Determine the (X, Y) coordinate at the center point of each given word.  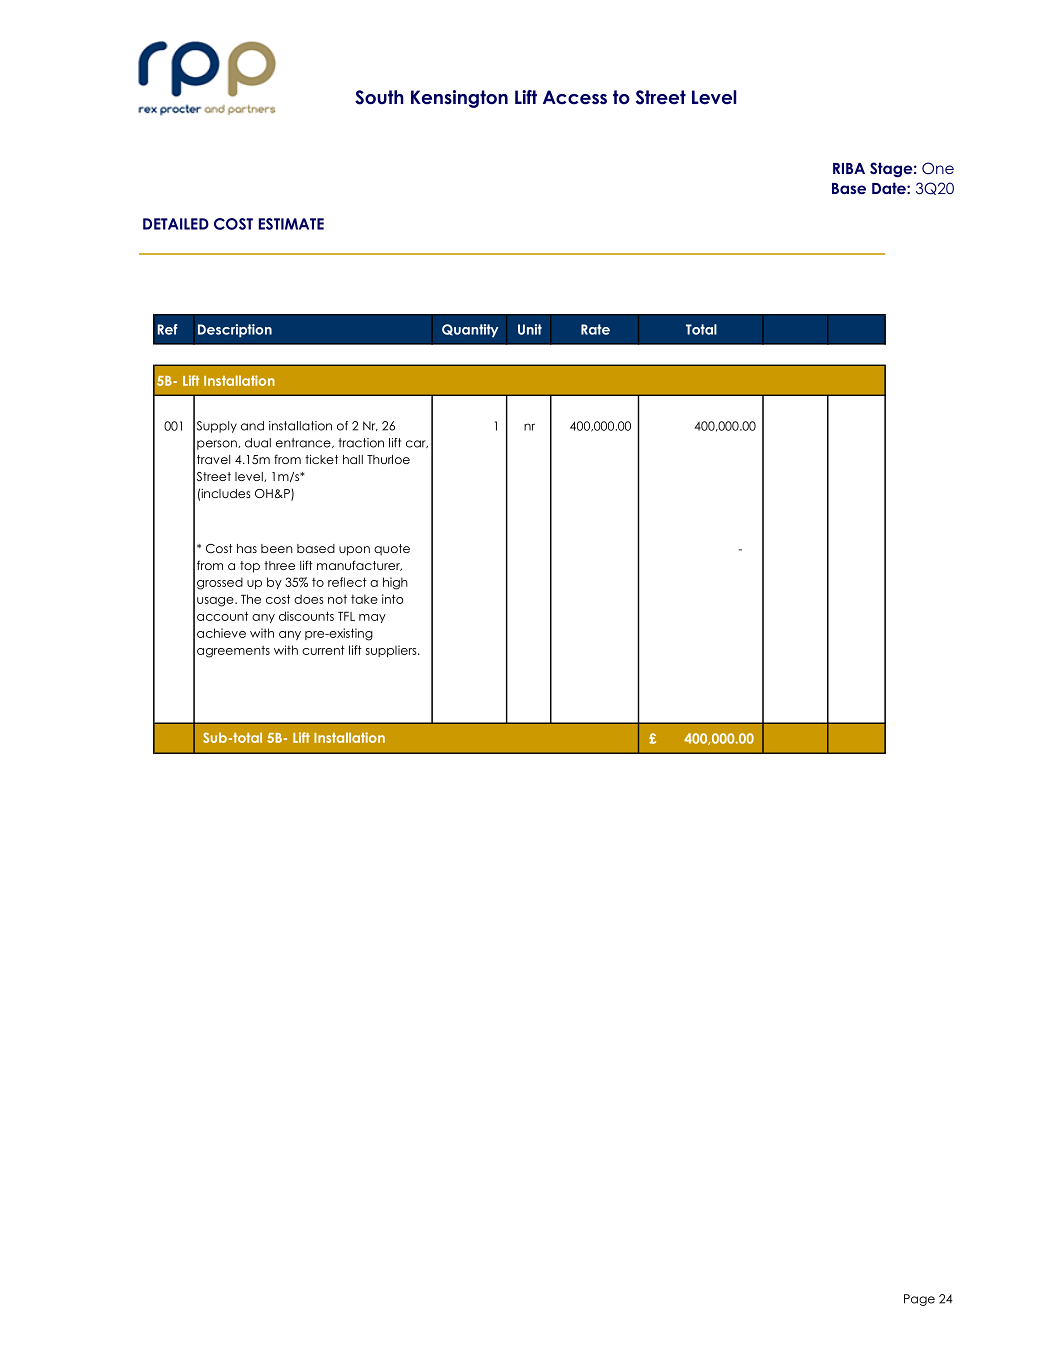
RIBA (849, 168)
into (393, 599)
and (252, 426)
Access (575, 97)
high (395, 583)
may (372, 618)
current (323, 650)
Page (919, 1300)
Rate (595, 329)
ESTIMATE (291, 224)
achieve (221, 633)
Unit (530, 329)
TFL (346, 616)
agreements (233, 652)
